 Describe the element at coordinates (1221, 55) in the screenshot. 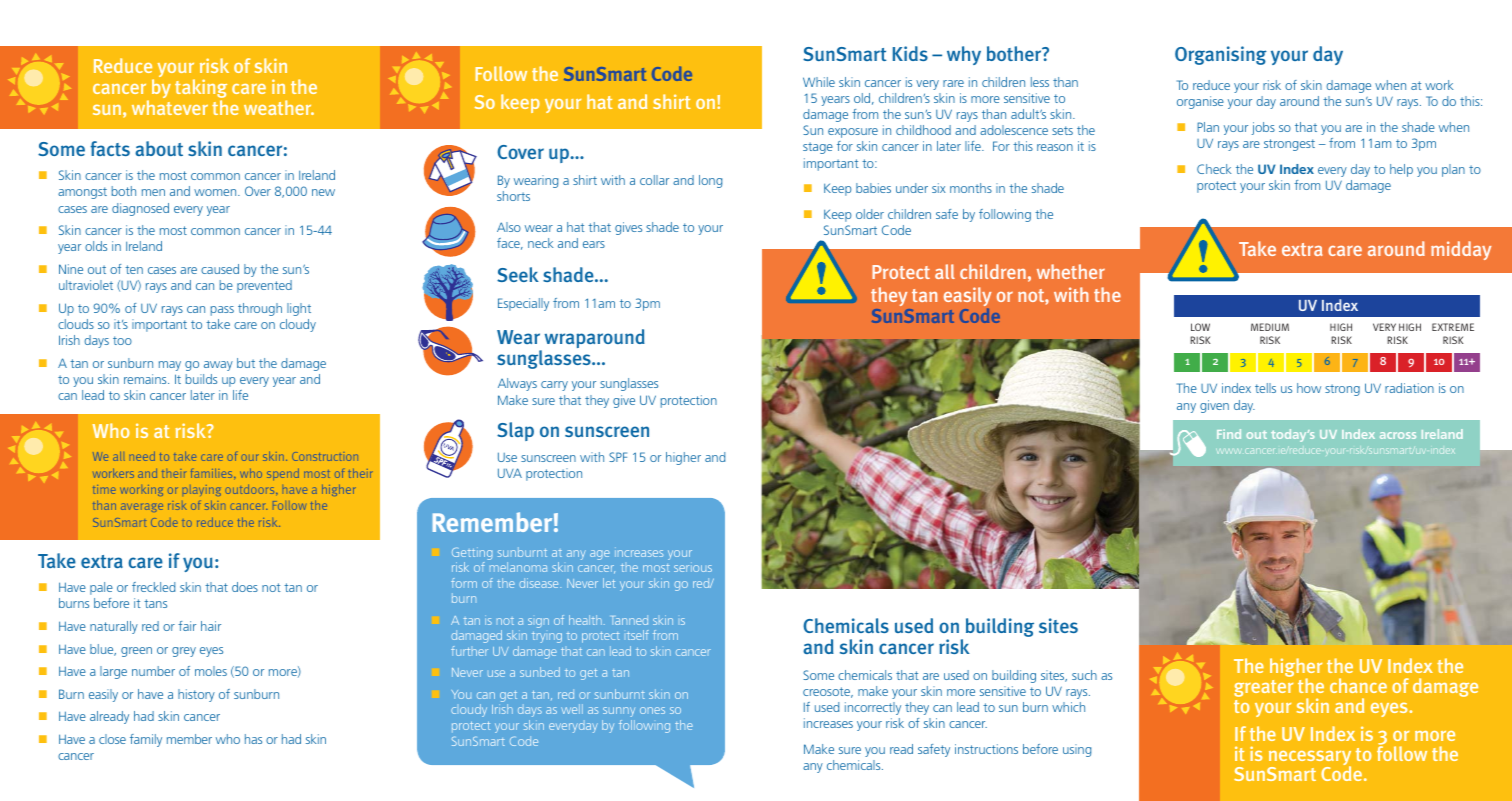

I see `Organising` at that location.
